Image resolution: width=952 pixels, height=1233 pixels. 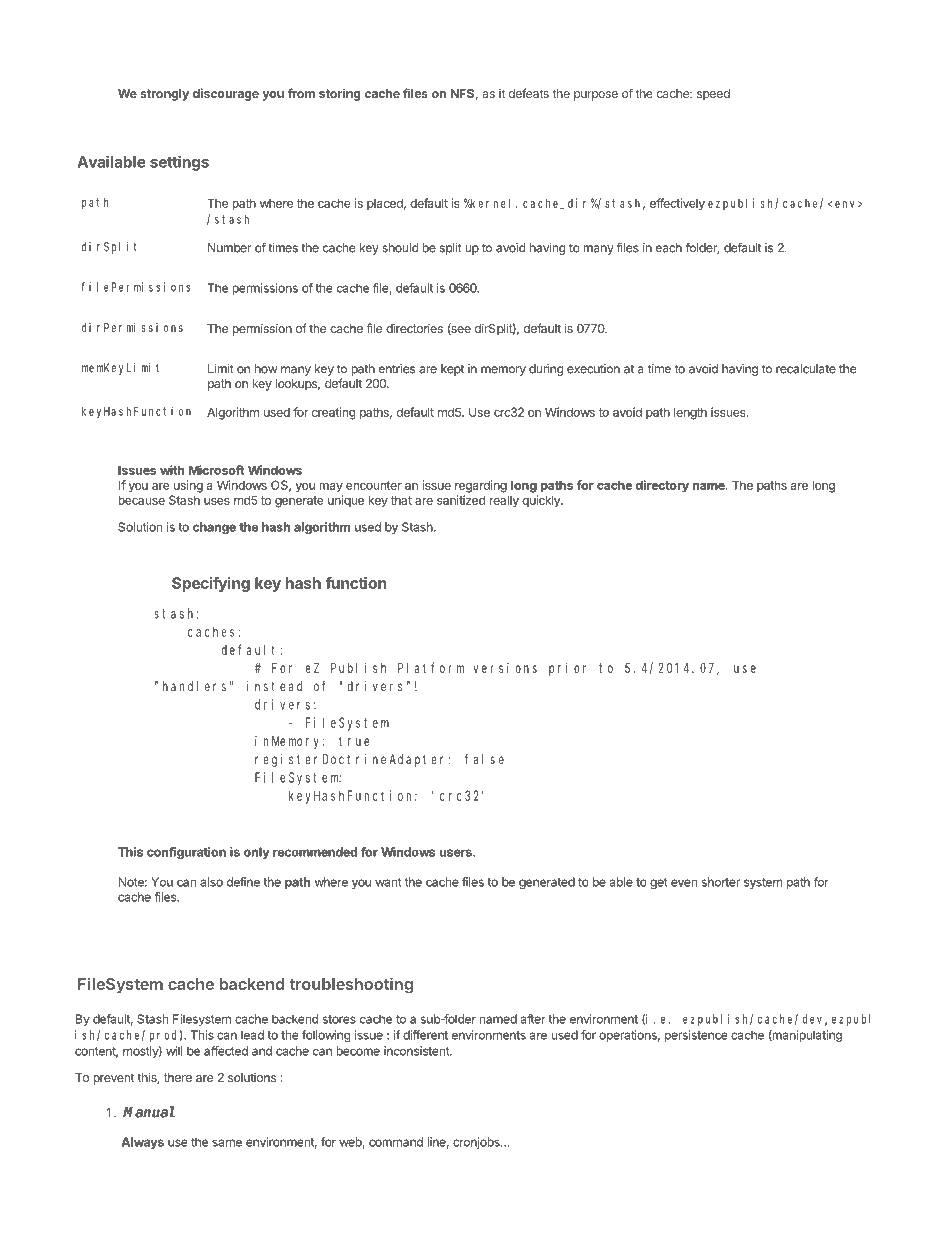 What do you see at coordinates (186, 853) in the page?
I see `configuration` at bounding box center [186, 853].
